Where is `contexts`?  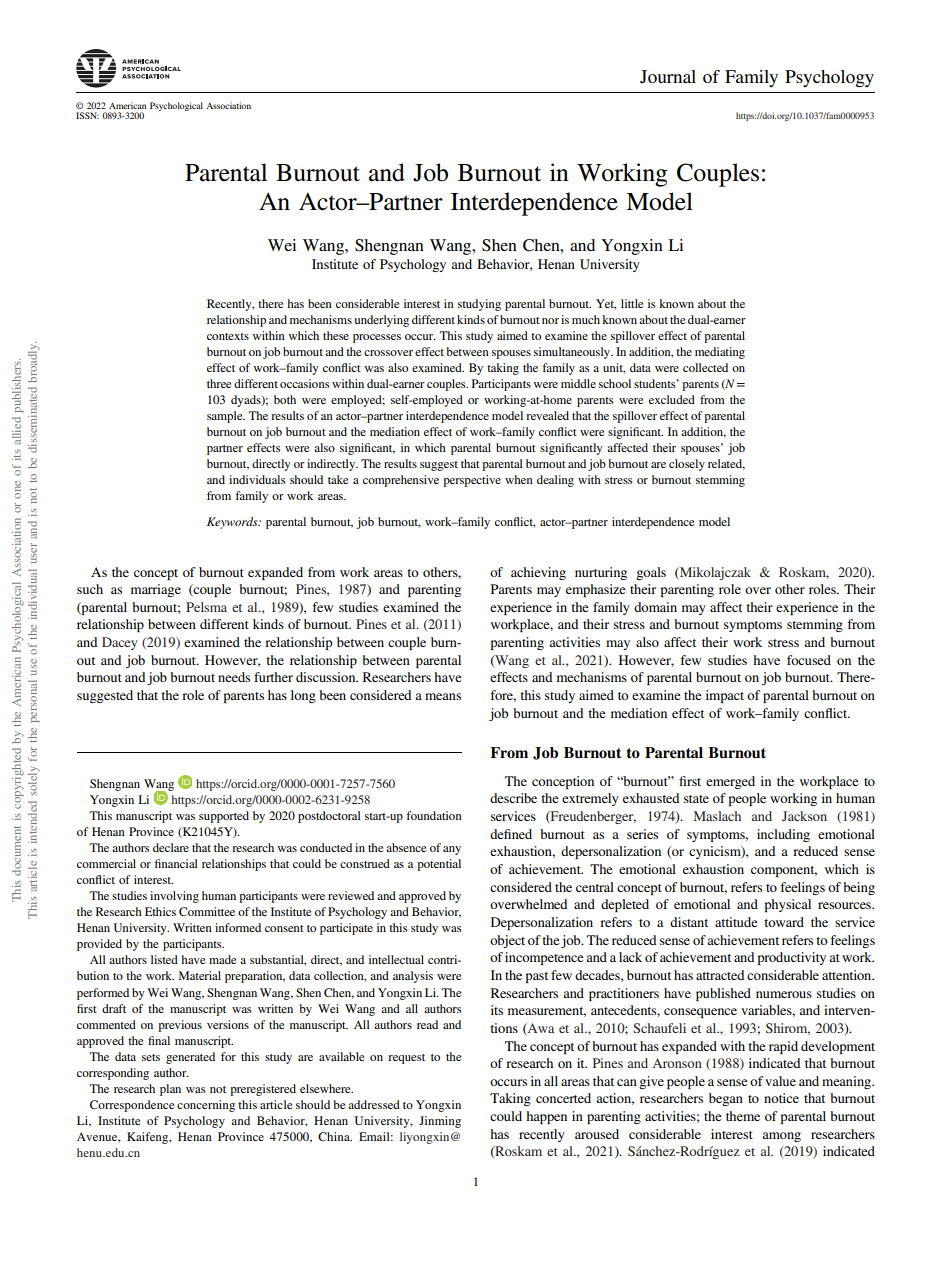
contexts is located at coordinates (228, 336).
